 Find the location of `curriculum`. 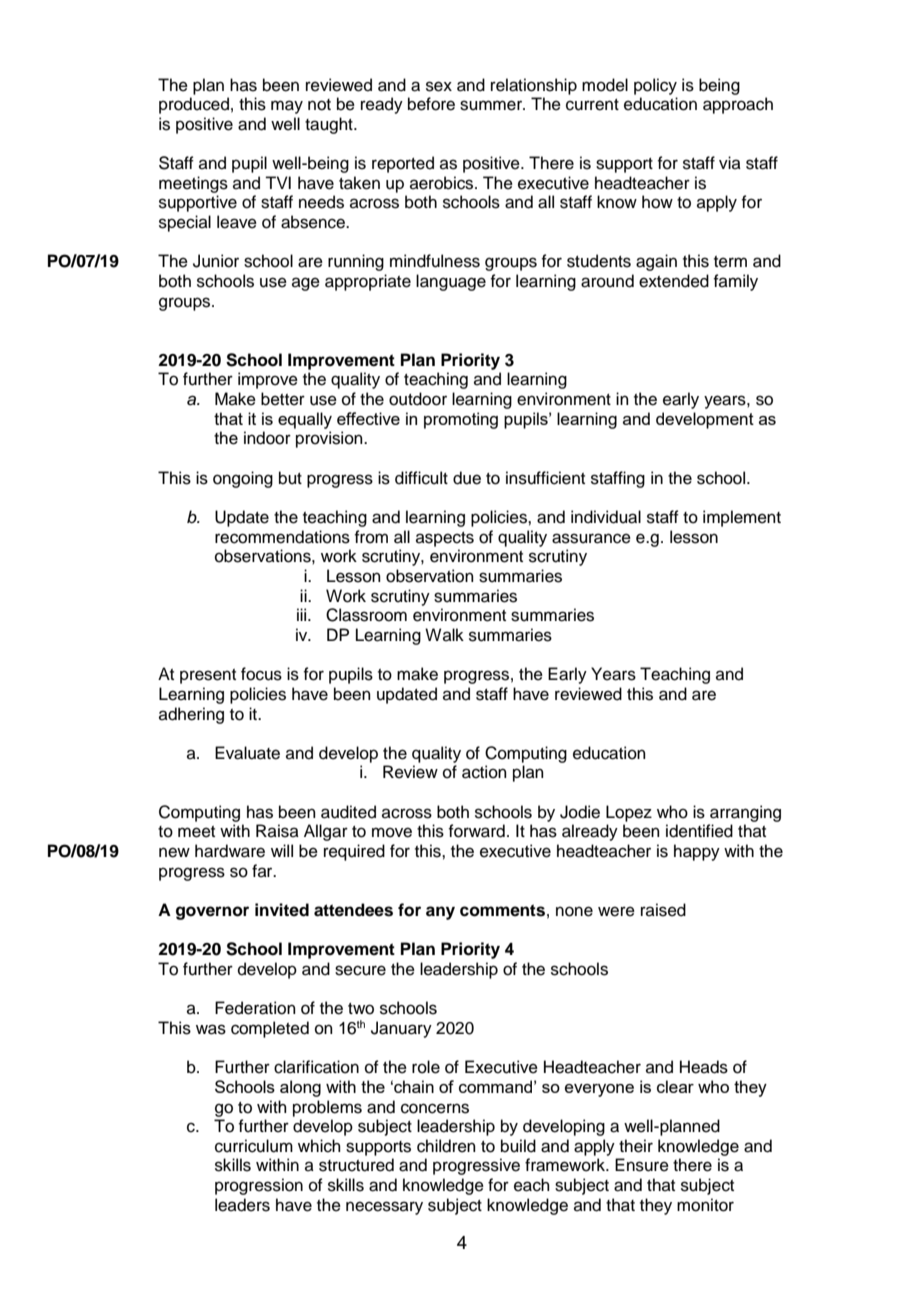

curriculum is located at coordinates (254, 1146).
